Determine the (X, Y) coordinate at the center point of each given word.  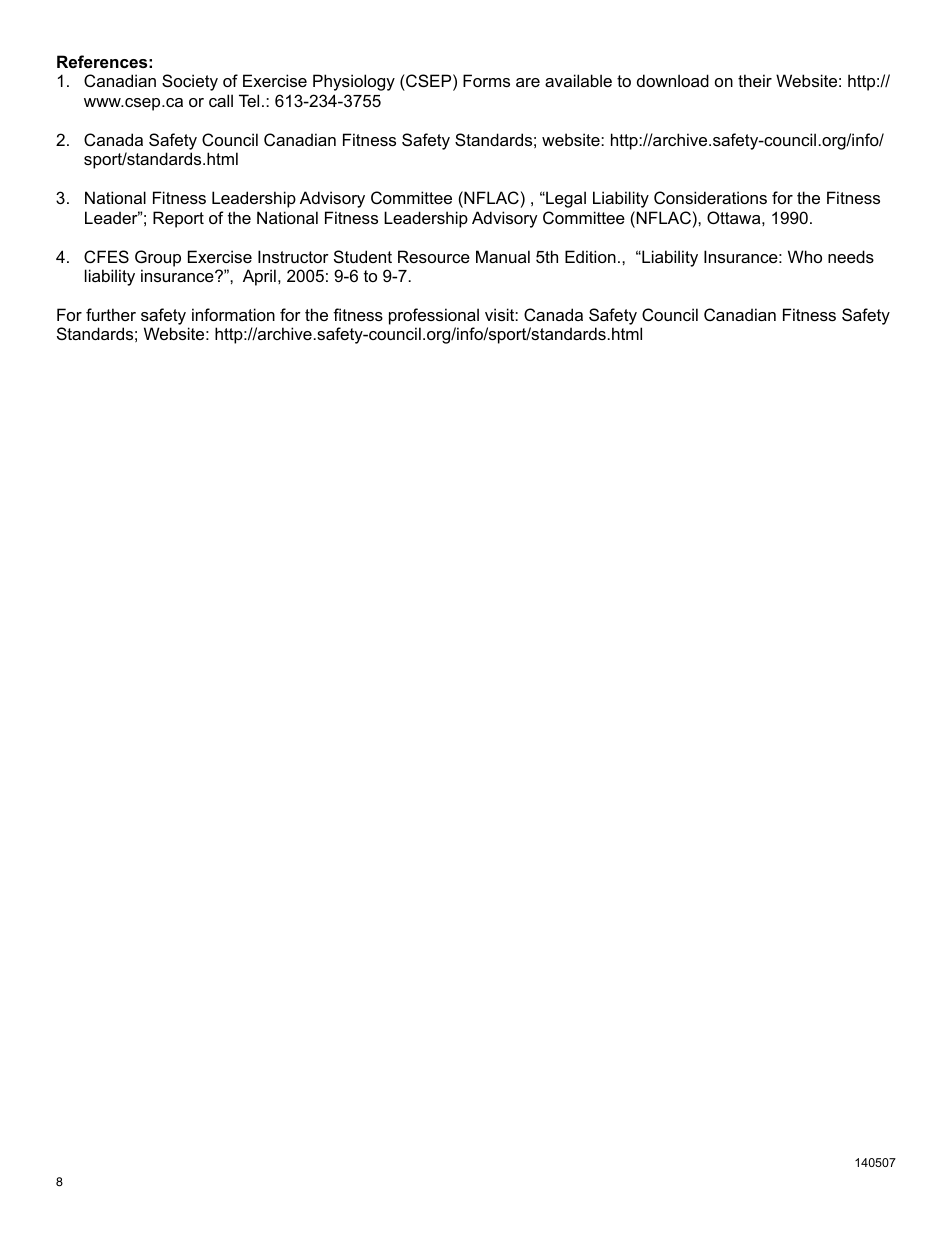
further (111, 314)
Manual (503, 256)
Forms (486, 80)
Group (158, 258)
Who (805, 256)
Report (178, 219)
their (755, 80)
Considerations (710, 197)
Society (190, 82)
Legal (565, 199)
